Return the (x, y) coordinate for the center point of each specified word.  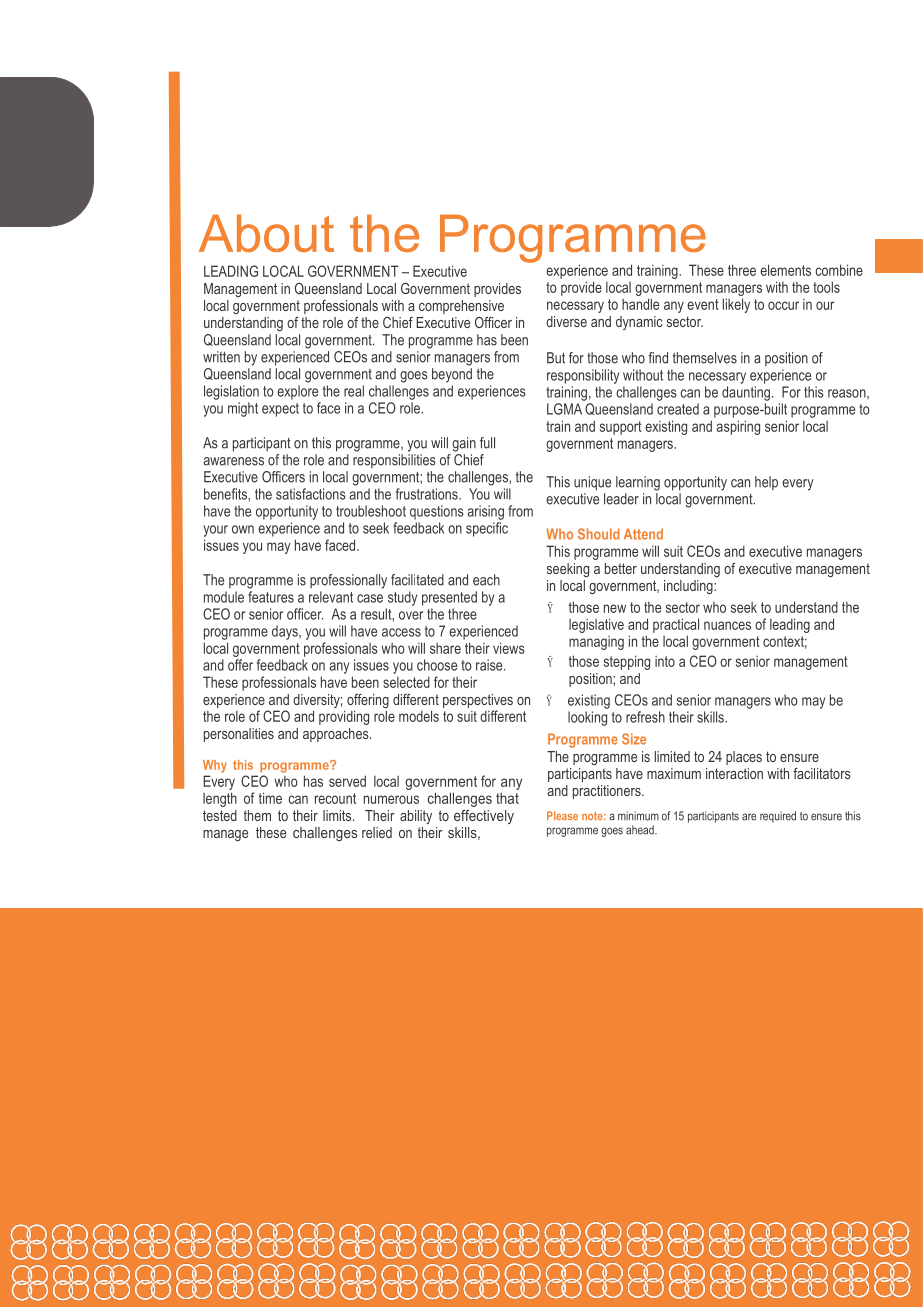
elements (785, 270)
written (221, 357)
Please (562, 815)
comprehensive (461, 307)
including (689, 587)
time (270, 798)
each (486, 580)
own (243, 529)
